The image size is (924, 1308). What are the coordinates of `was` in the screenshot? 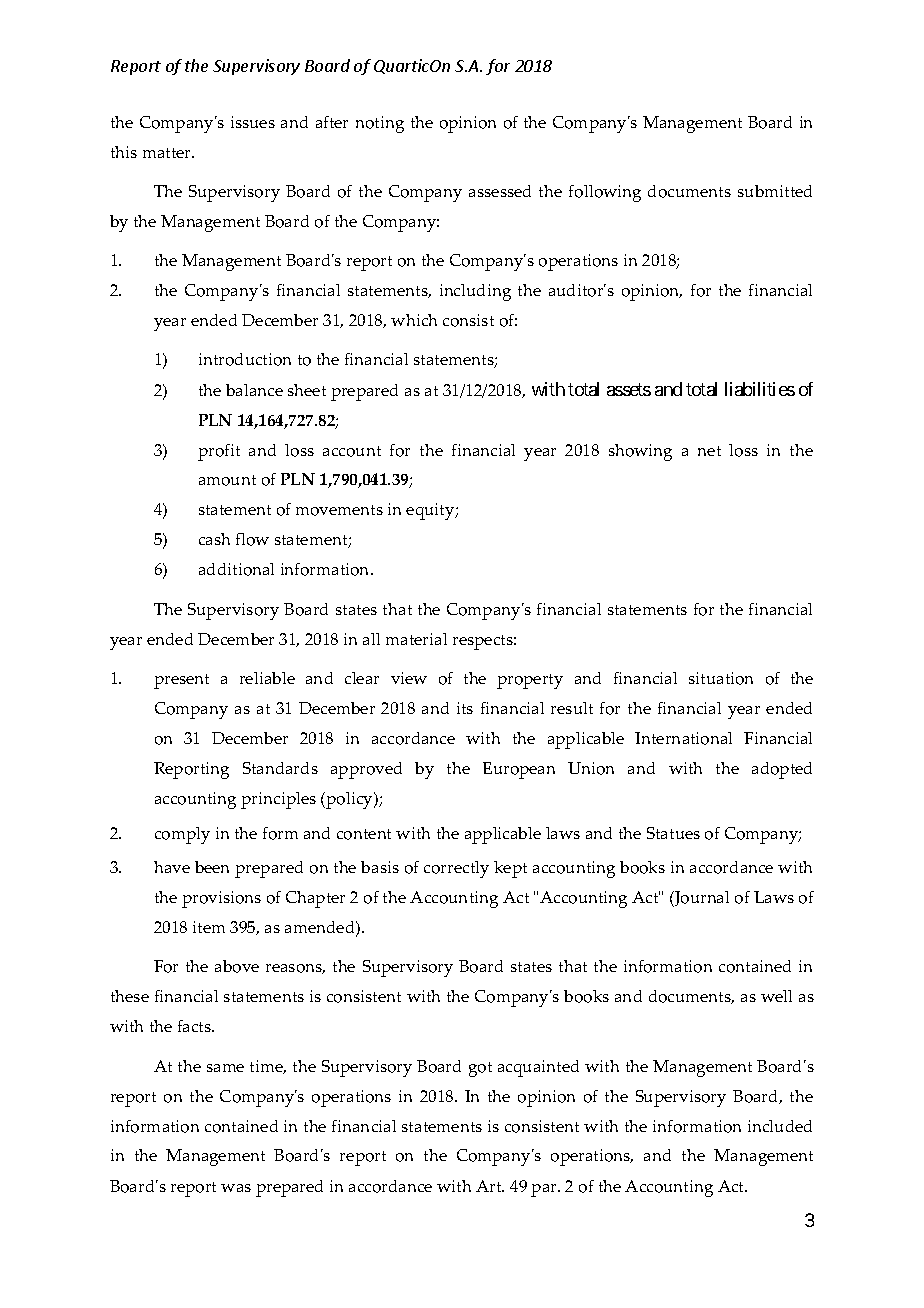 It's located at (236, 1188).
